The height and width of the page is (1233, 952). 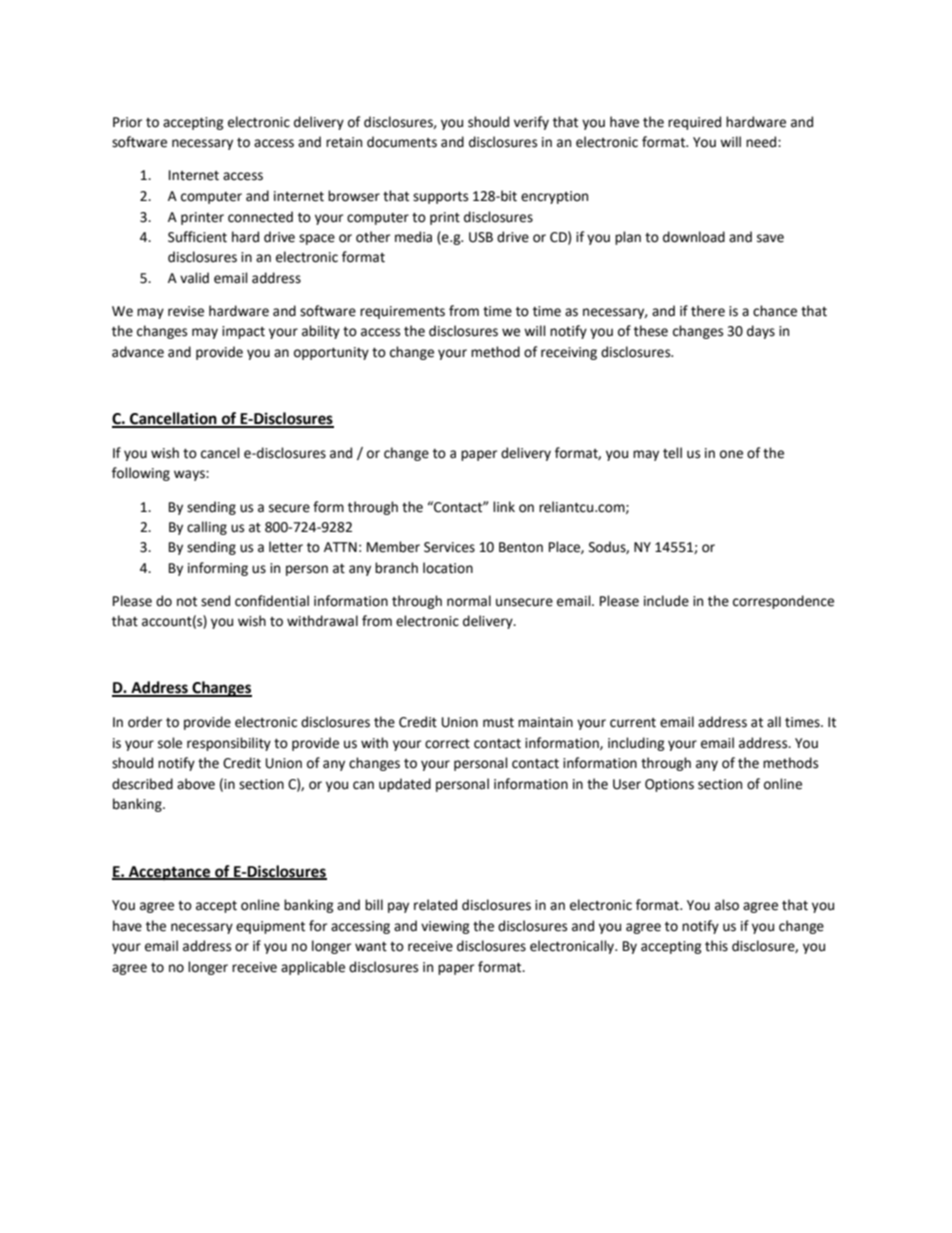 What do you see at coordinates (145, 722) in the page?
I see `order` at bounding box center [145, 722].
